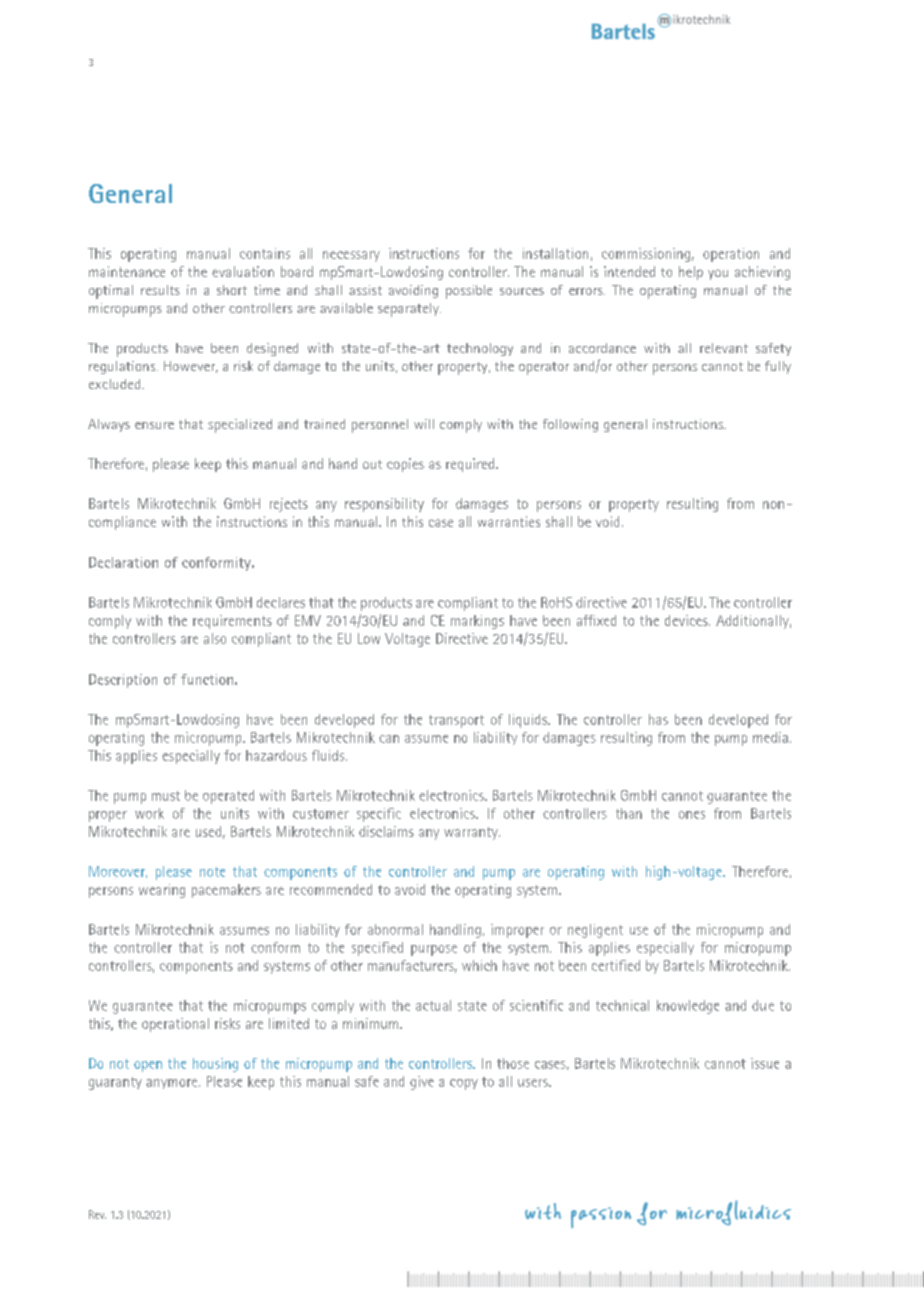 The image size is (924, 1308). I want to click on Rev, so click(97, 1214).
